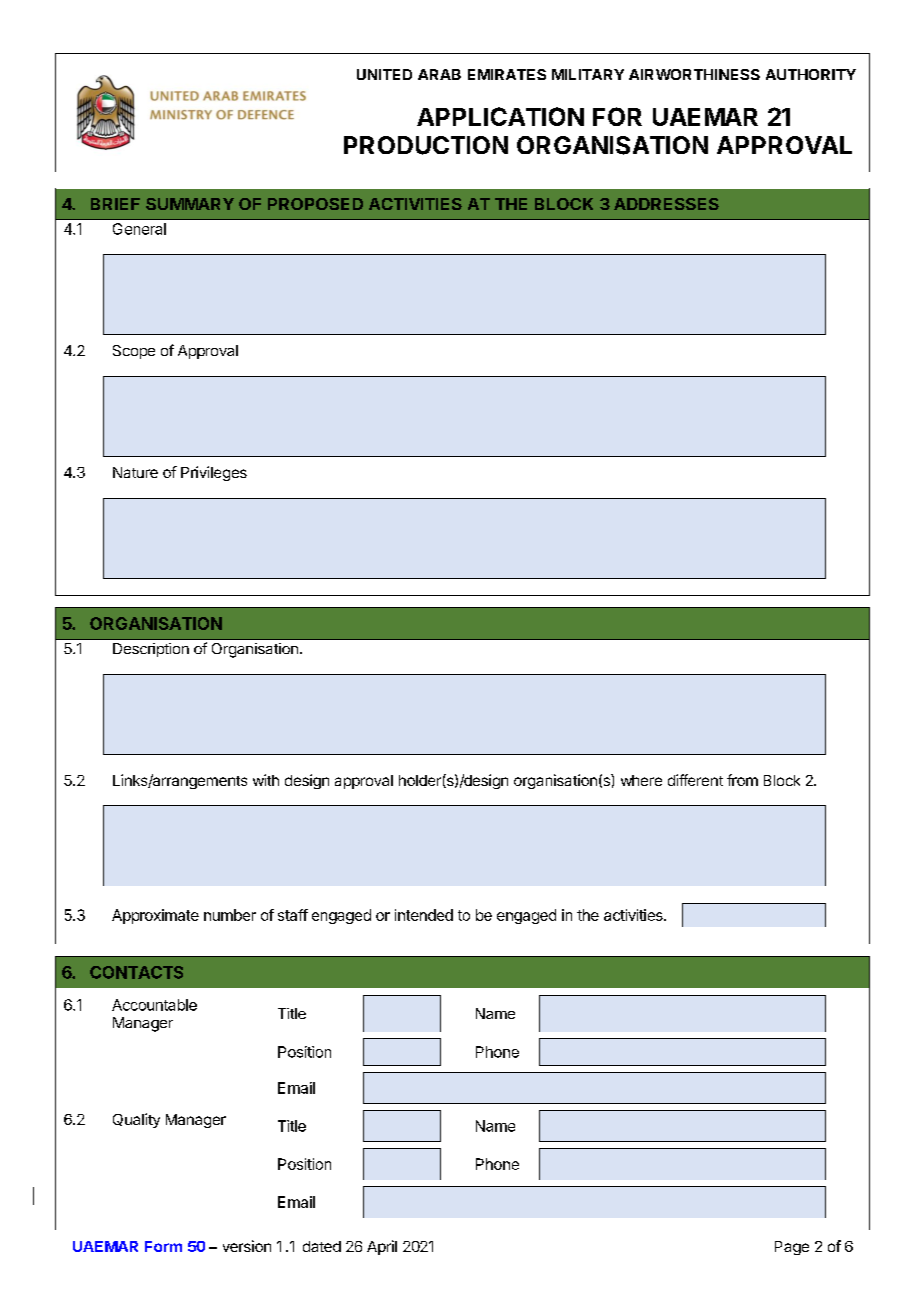 Image resolution: width=924 pixels, height=1308 pixels. I want to click on APPLICATION, so click(500, 116).
